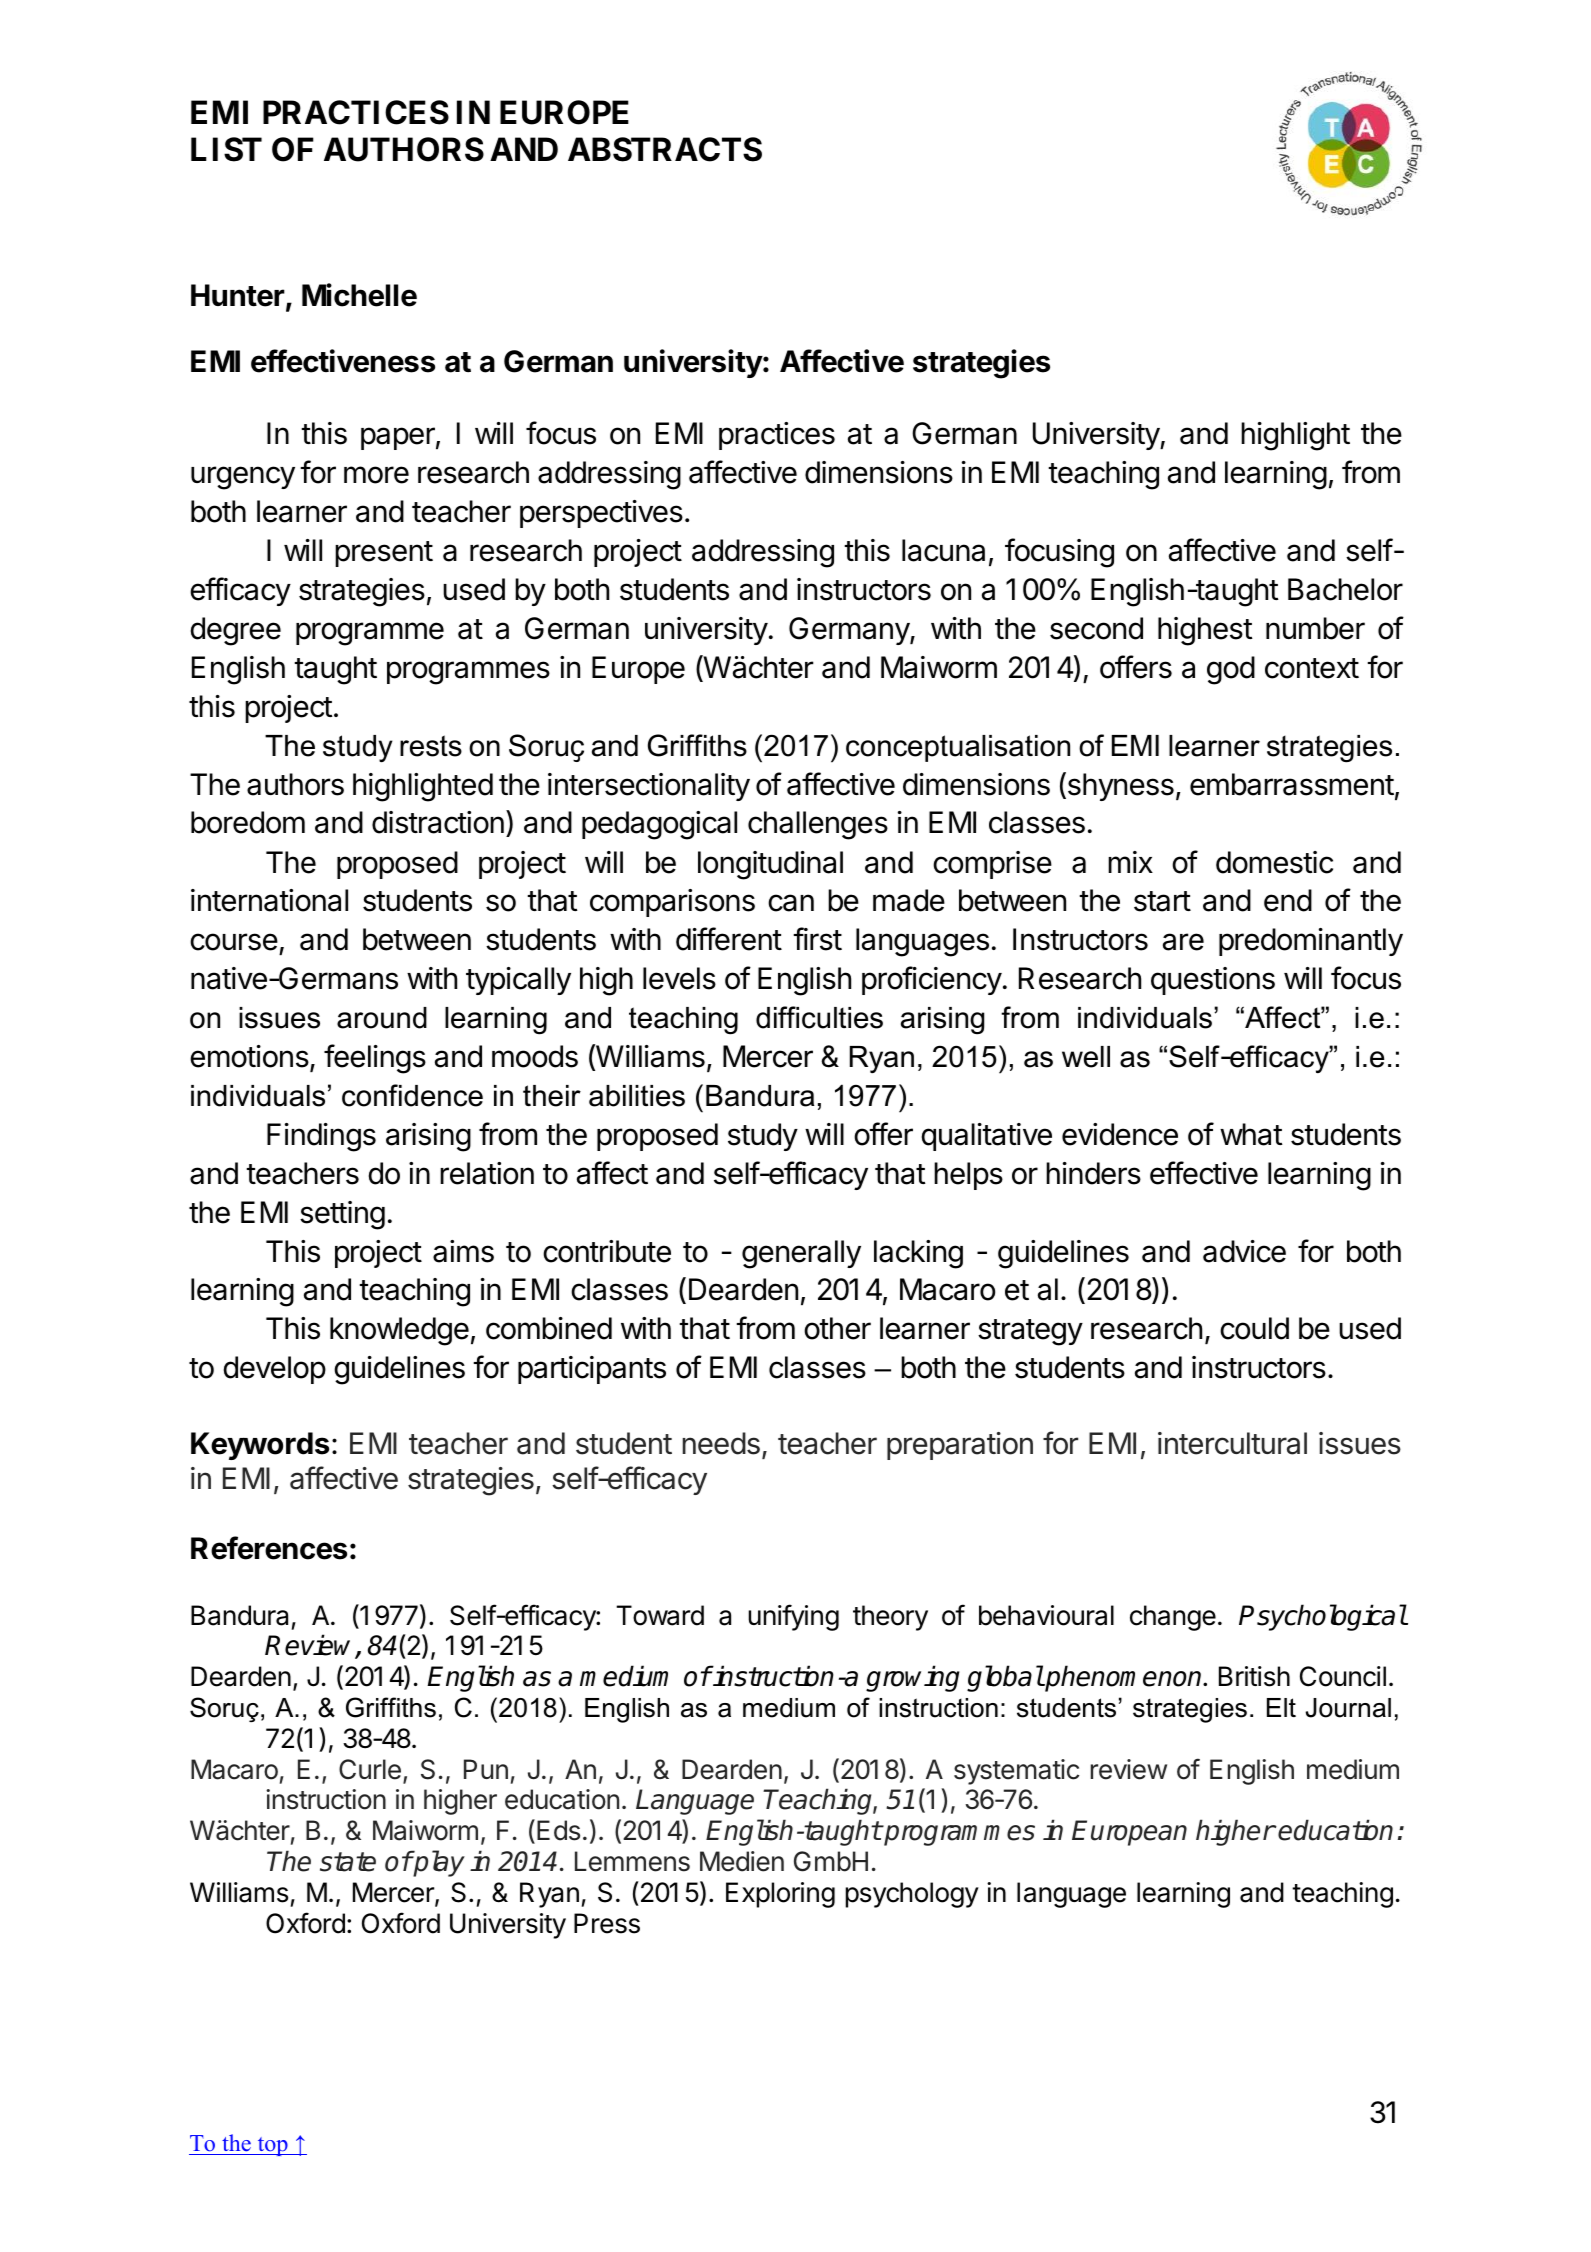  What do you see at coordinates (801, 1254) in the image?
I see `generally` at bounding box center [801, 1254].
